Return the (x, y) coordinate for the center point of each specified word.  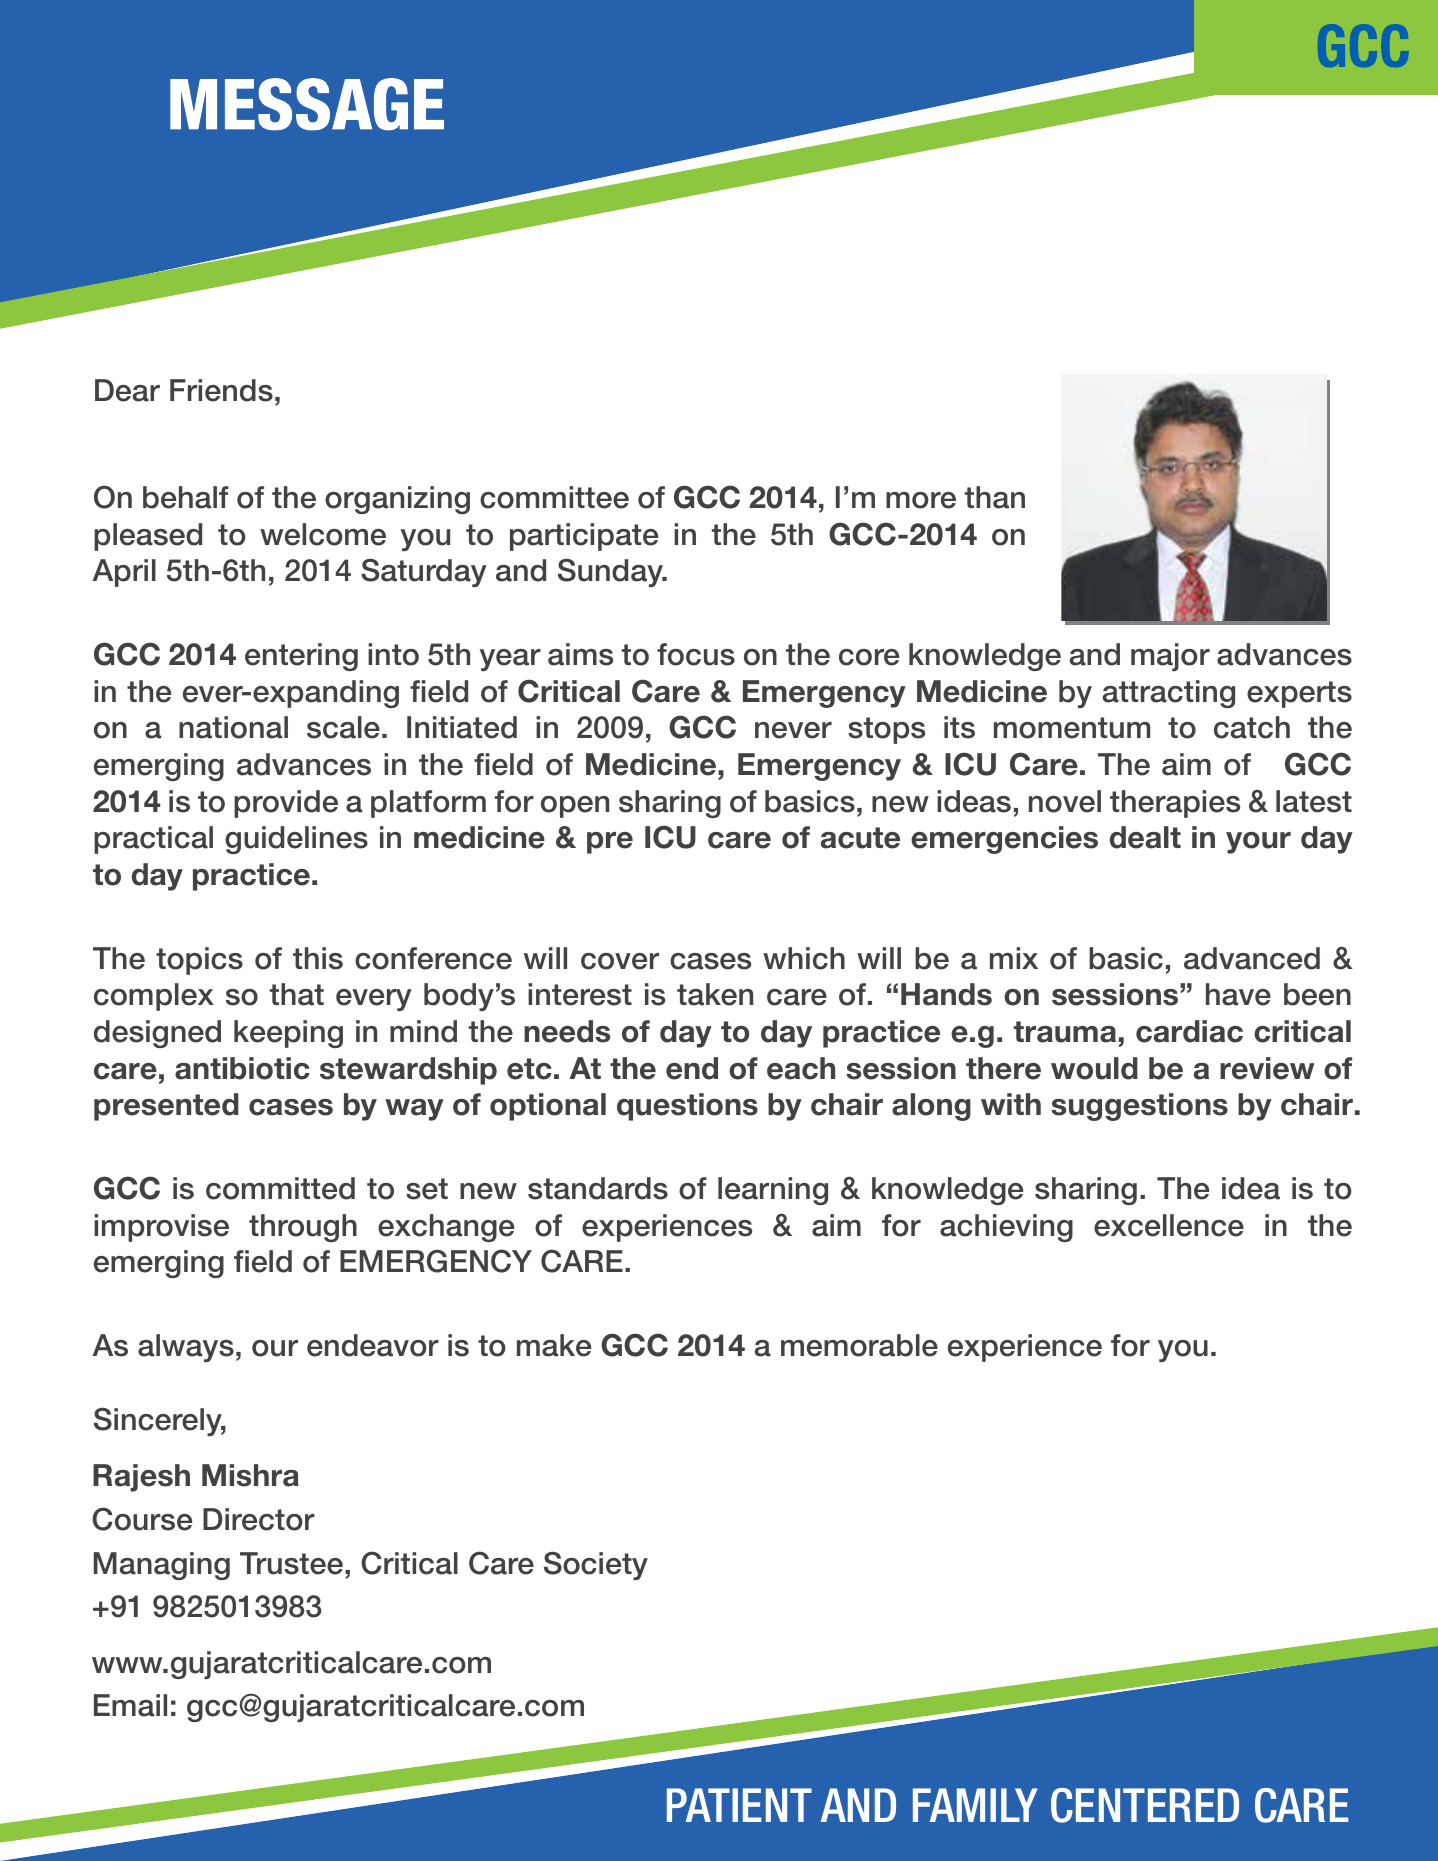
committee (554, 497)
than (995, 497)
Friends (221, 390)
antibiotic (242, 1068)
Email (130, 1705)
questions (687, 1107)
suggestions (1139, 1107)
